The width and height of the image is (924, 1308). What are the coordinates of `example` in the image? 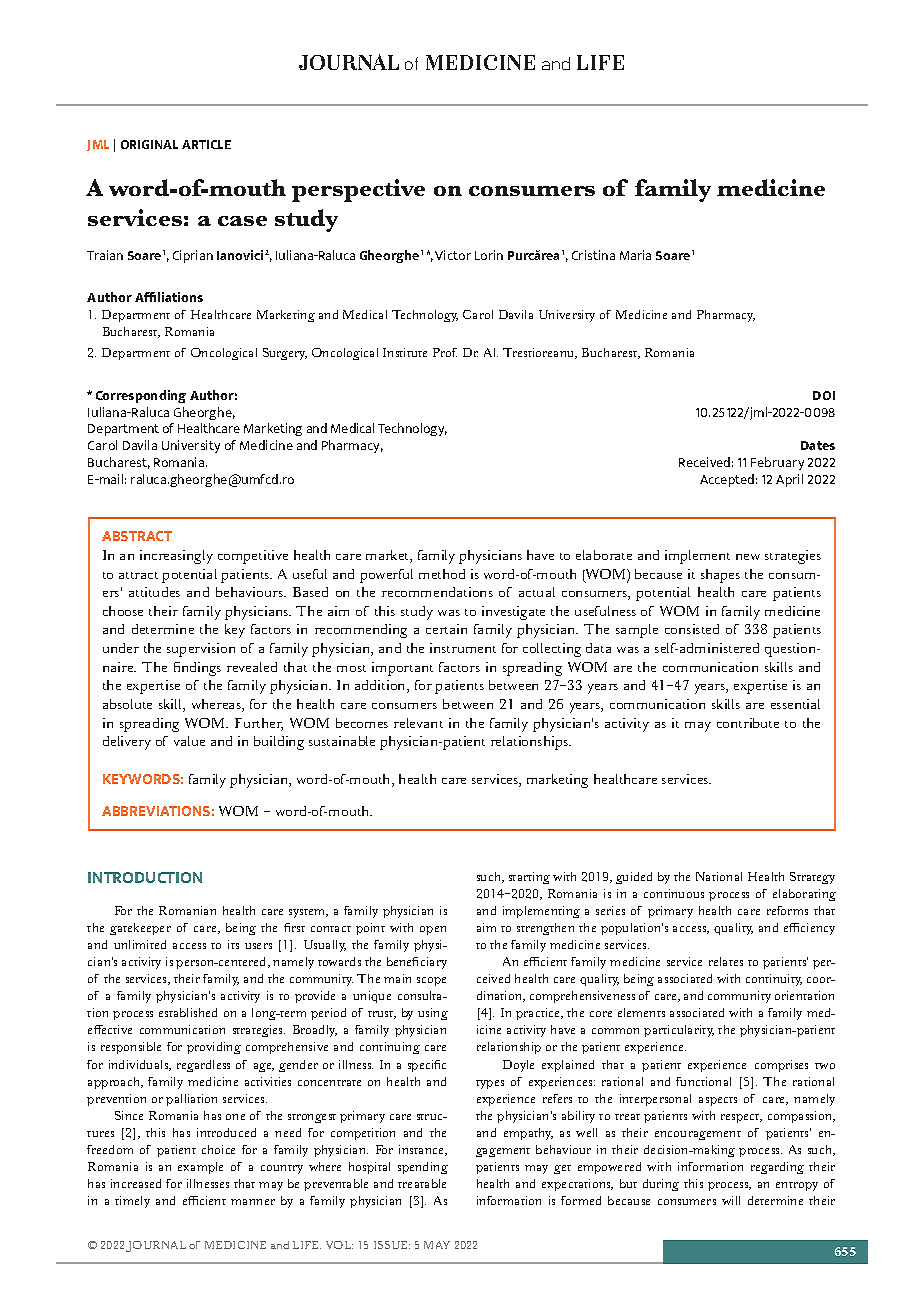 It's located at (200, 1168).
